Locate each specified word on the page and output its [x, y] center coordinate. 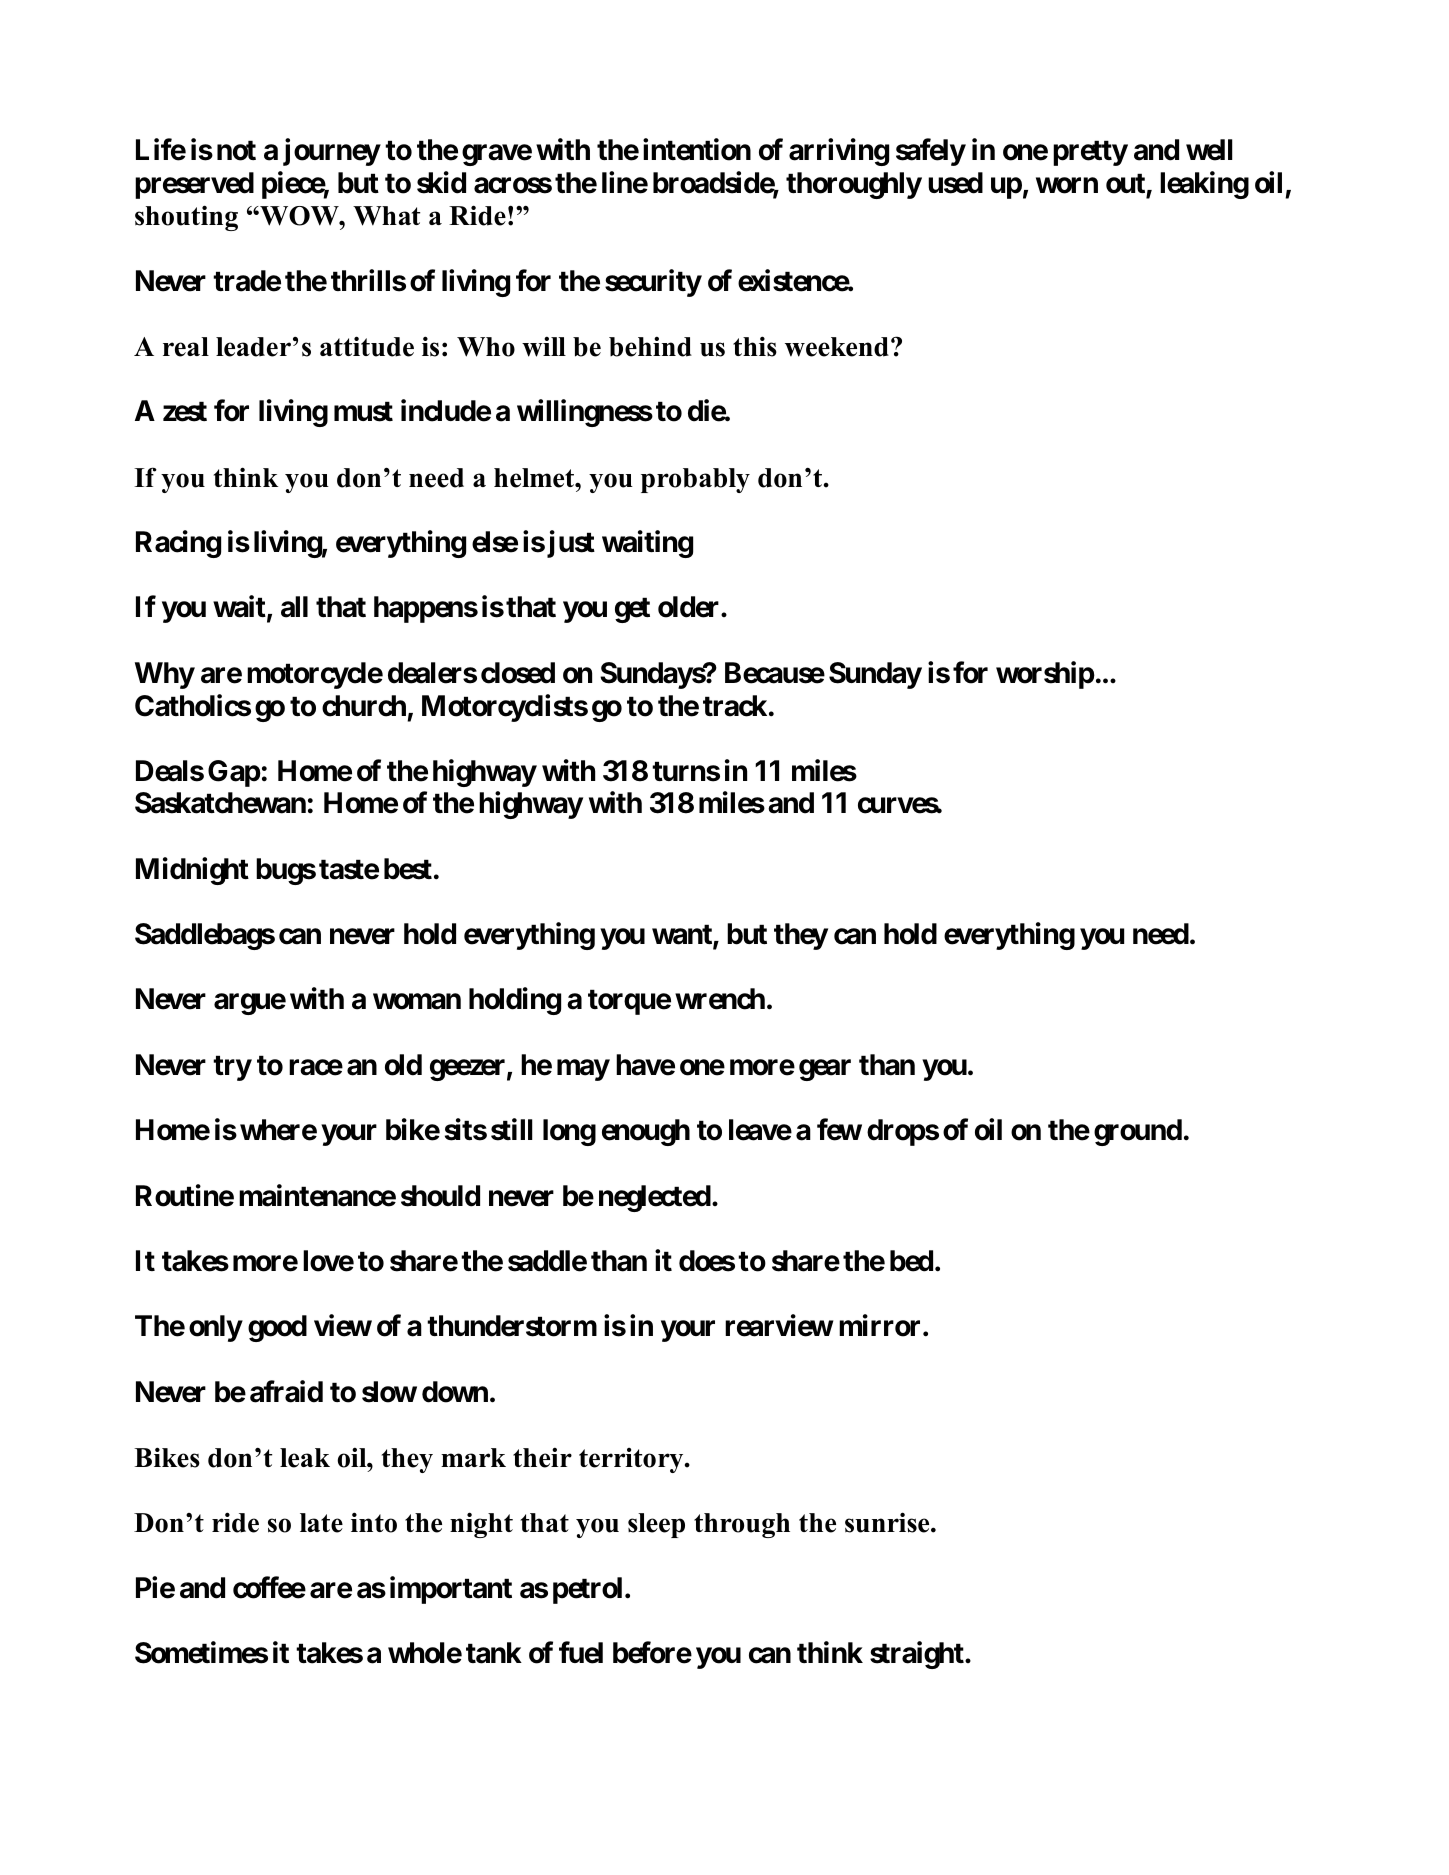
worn [1067, 185]
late [321, 1523]
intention [697, 149]
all [294, 607]
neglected [655, 1198]
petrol [589, 1590]
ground [1138, 1132]
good [277, 1328]
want [683, 935]
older [690, 607]
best [408, 869]
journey [331, 152]
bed [911, 1261]
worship [1045, 675]
